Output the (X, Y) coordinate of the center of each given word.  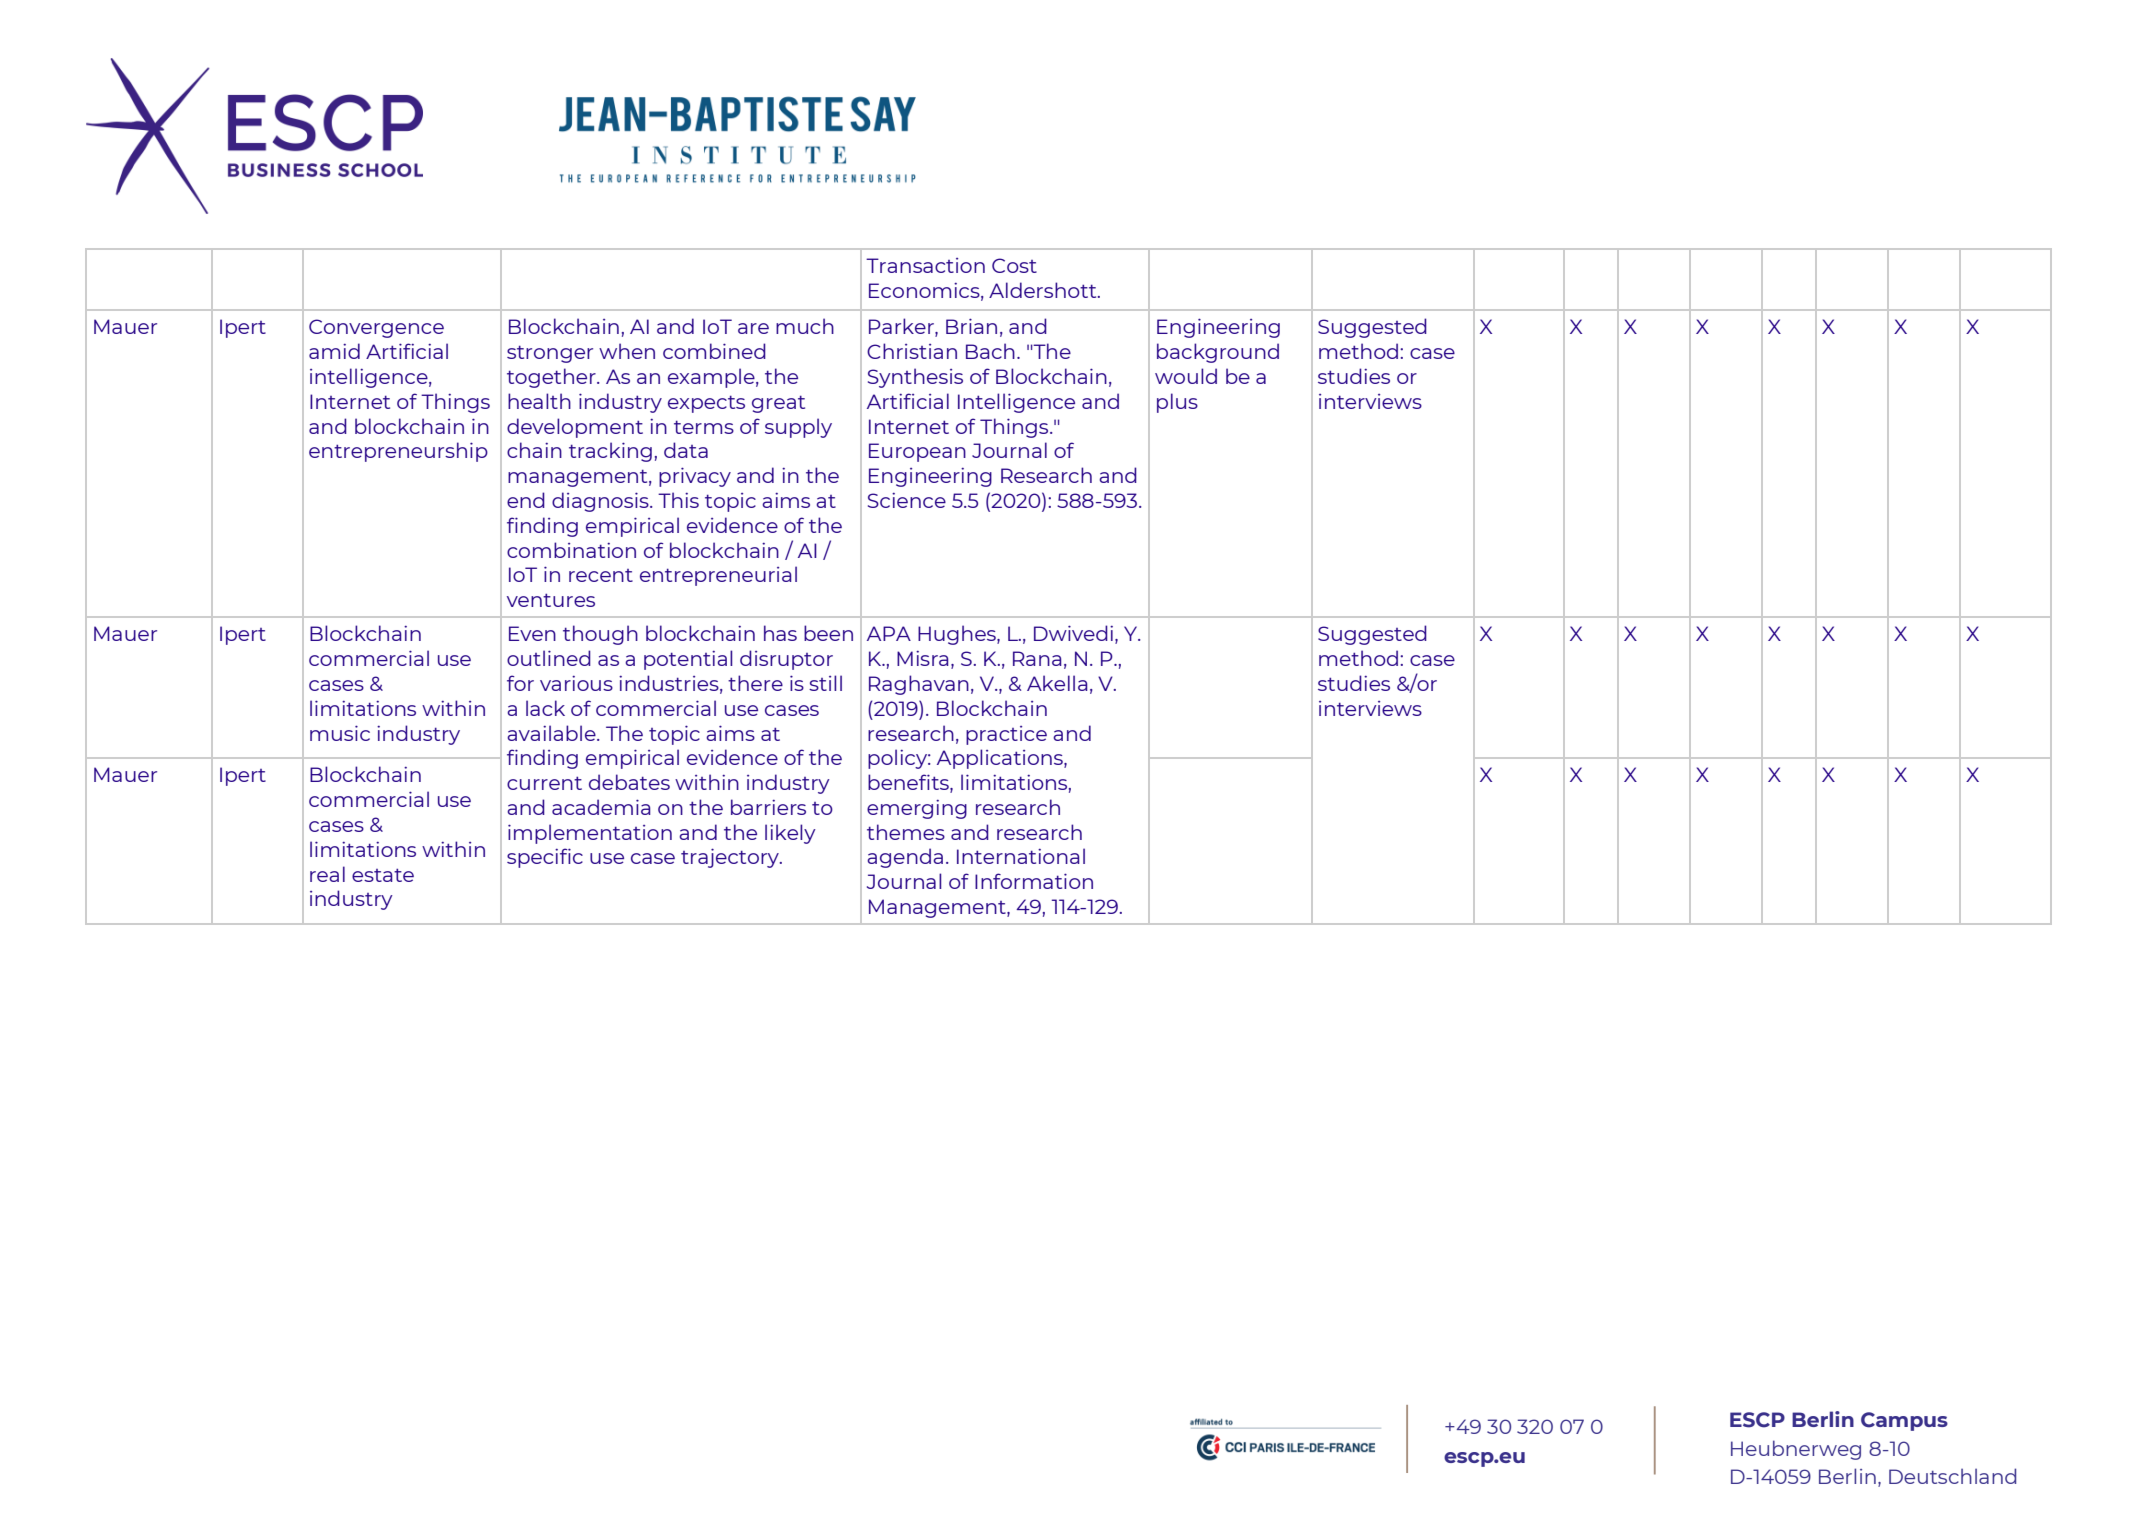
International (1021, 856)
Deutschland (1952, 1476)
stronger (550, 354)
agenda (905, 858)
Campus (1904, 1421)
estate (383, 875)
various (576, 683)
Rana (1037, 658)
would (1186, 376)
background (1218, 353)
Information (1034, 881)
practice (1006, 735)
